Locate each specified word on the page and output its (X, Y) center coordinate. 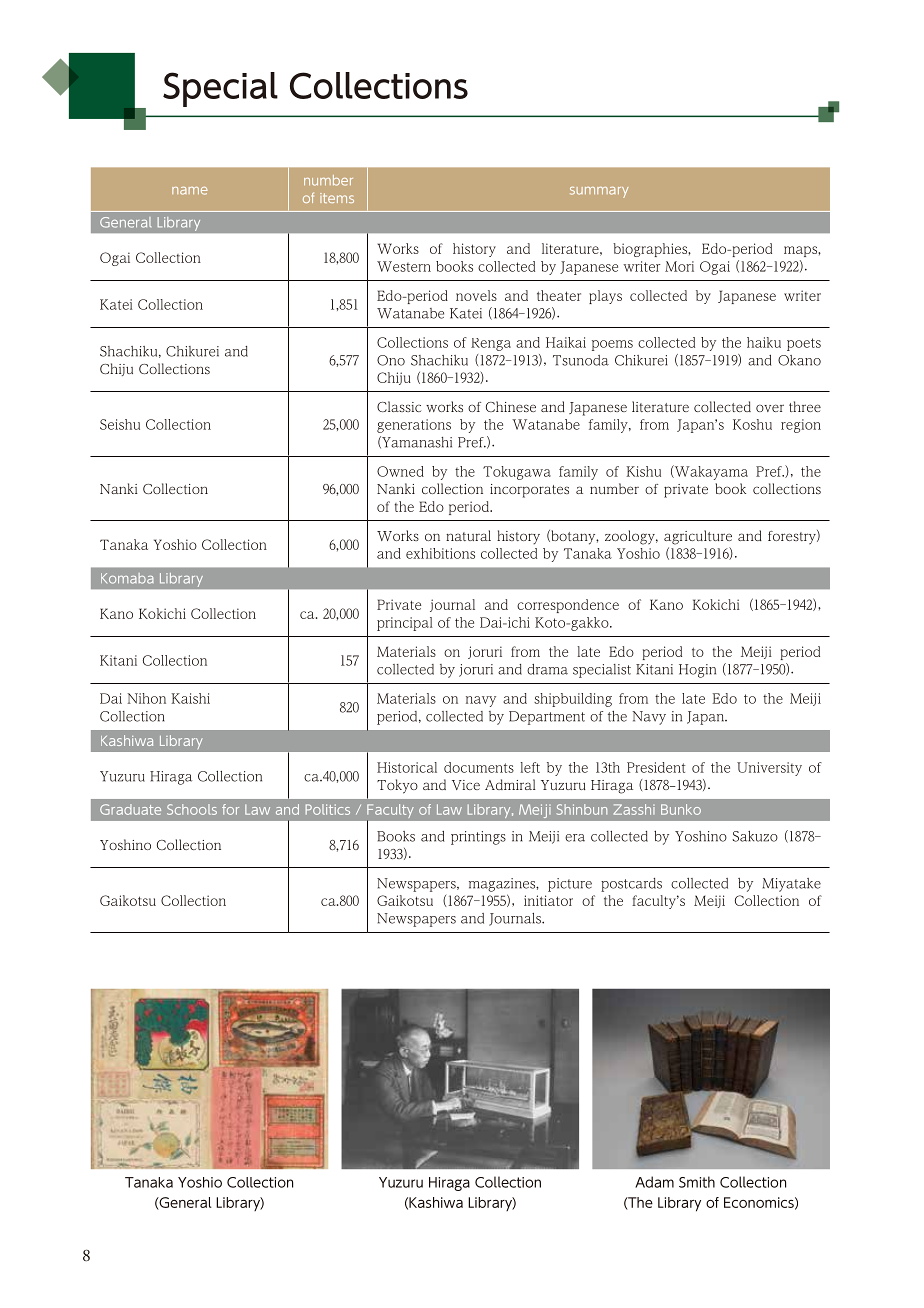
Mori (679, 266)
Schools (192, 809)
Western (404, 266)
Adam (654, 1182)
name (190, 191)
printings (478, 838)
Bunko (681, 809)
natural (468, 535)
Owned (400, 471)
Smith (697, 1182)
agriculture (698, 537)
